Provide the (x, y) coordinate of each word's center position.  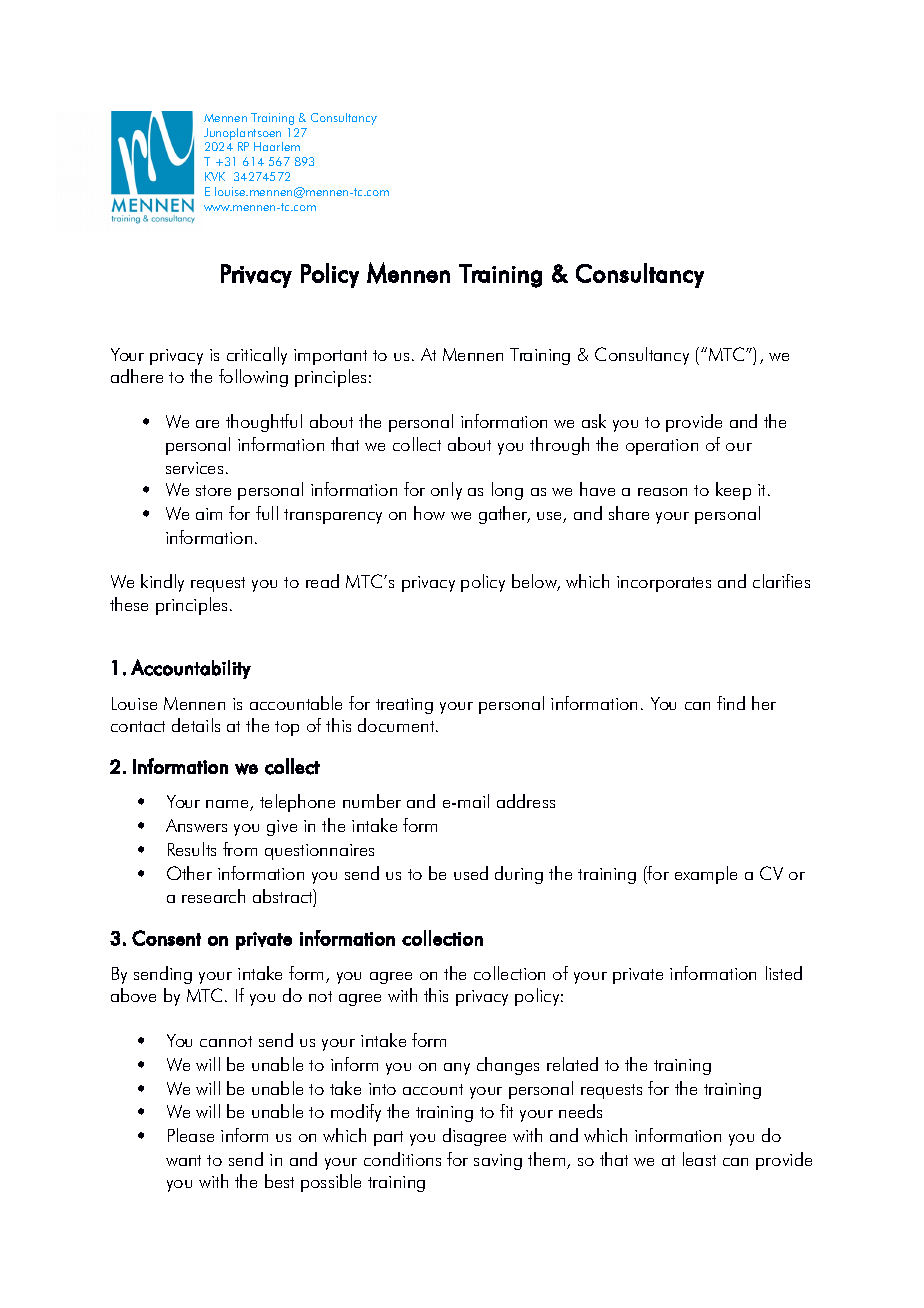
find (731, 703)
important (330, 357)
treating (404, 706)
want (183, 1160)
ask (594, 421)
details (196, 725)
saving (498, 1162)
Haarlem (277, 146)
